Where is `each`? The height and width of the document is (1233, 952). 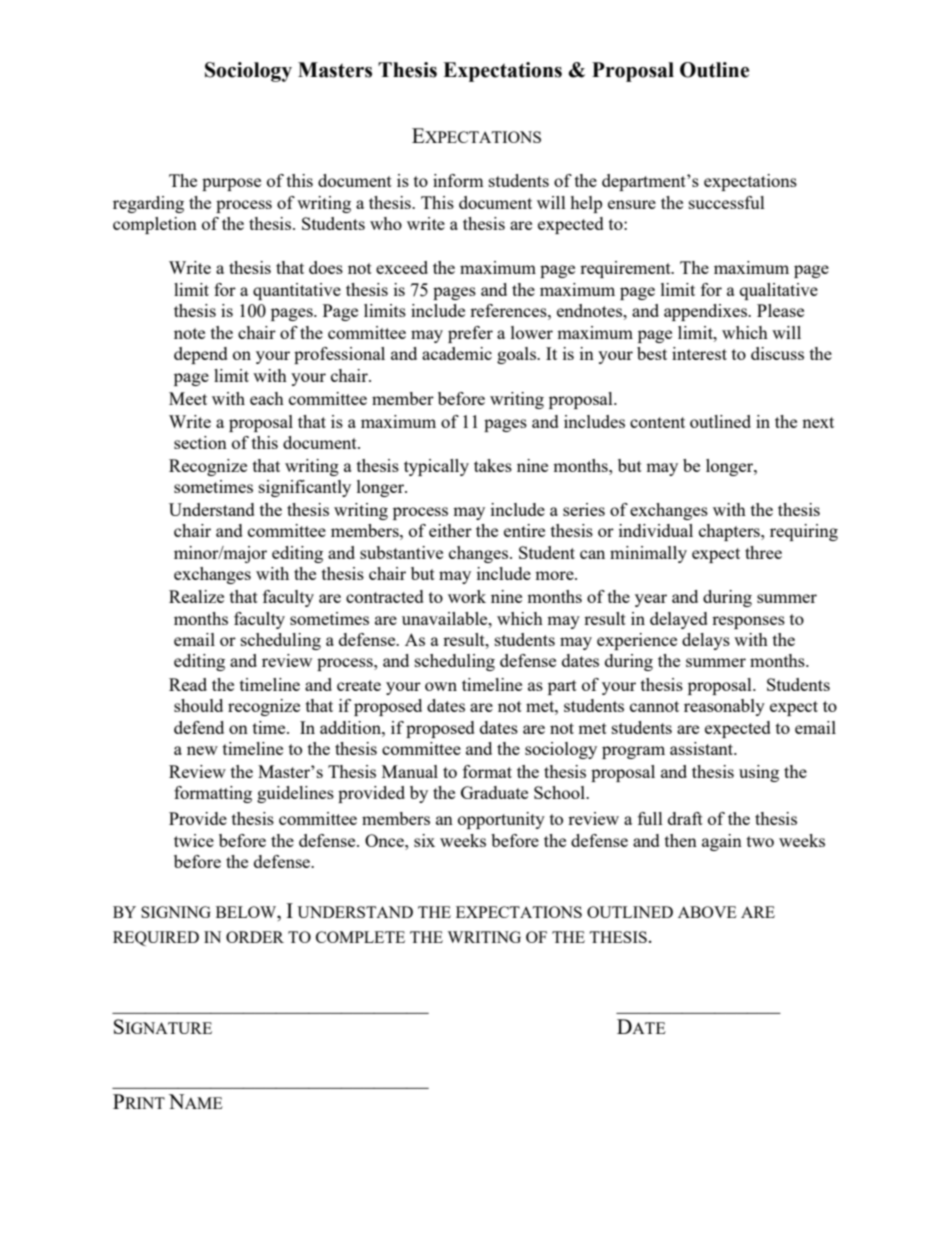 each is located at coordinates (267, 398).
